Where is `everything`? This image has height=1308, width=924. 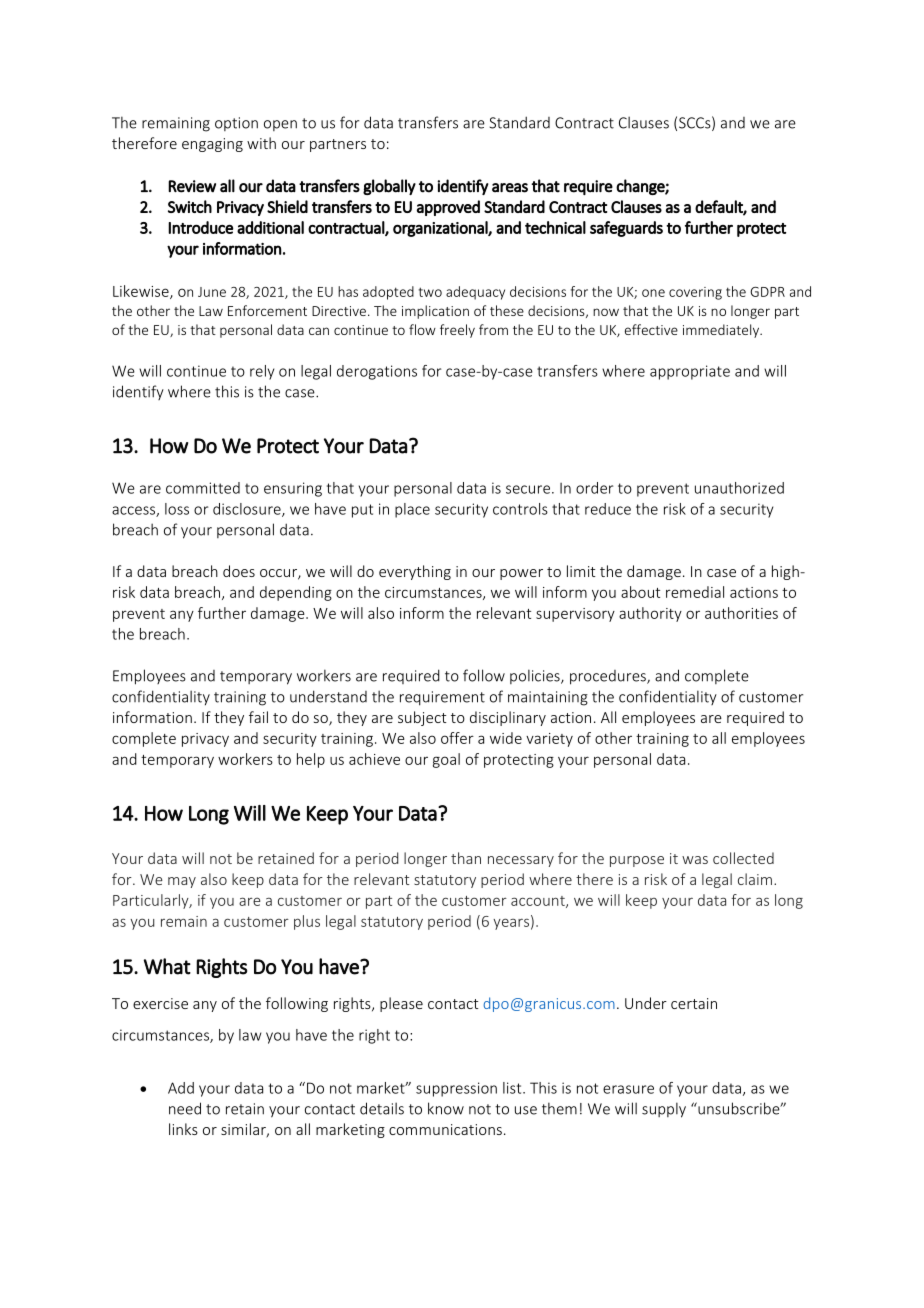
everything is located at coordinates (415, 572).
